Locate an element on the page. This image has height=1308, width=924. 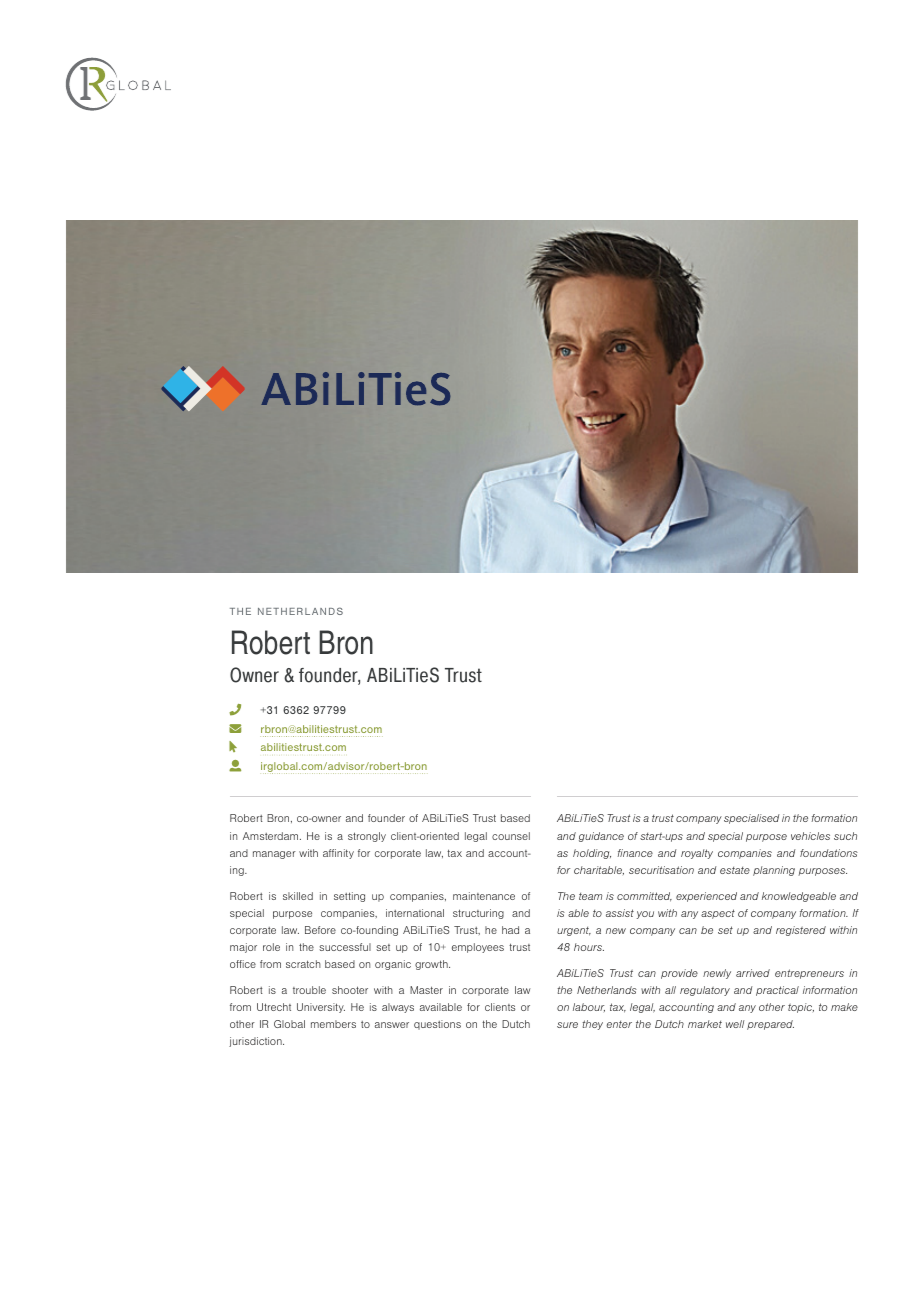
Amsterdam is located at coordinates (272, 836).
